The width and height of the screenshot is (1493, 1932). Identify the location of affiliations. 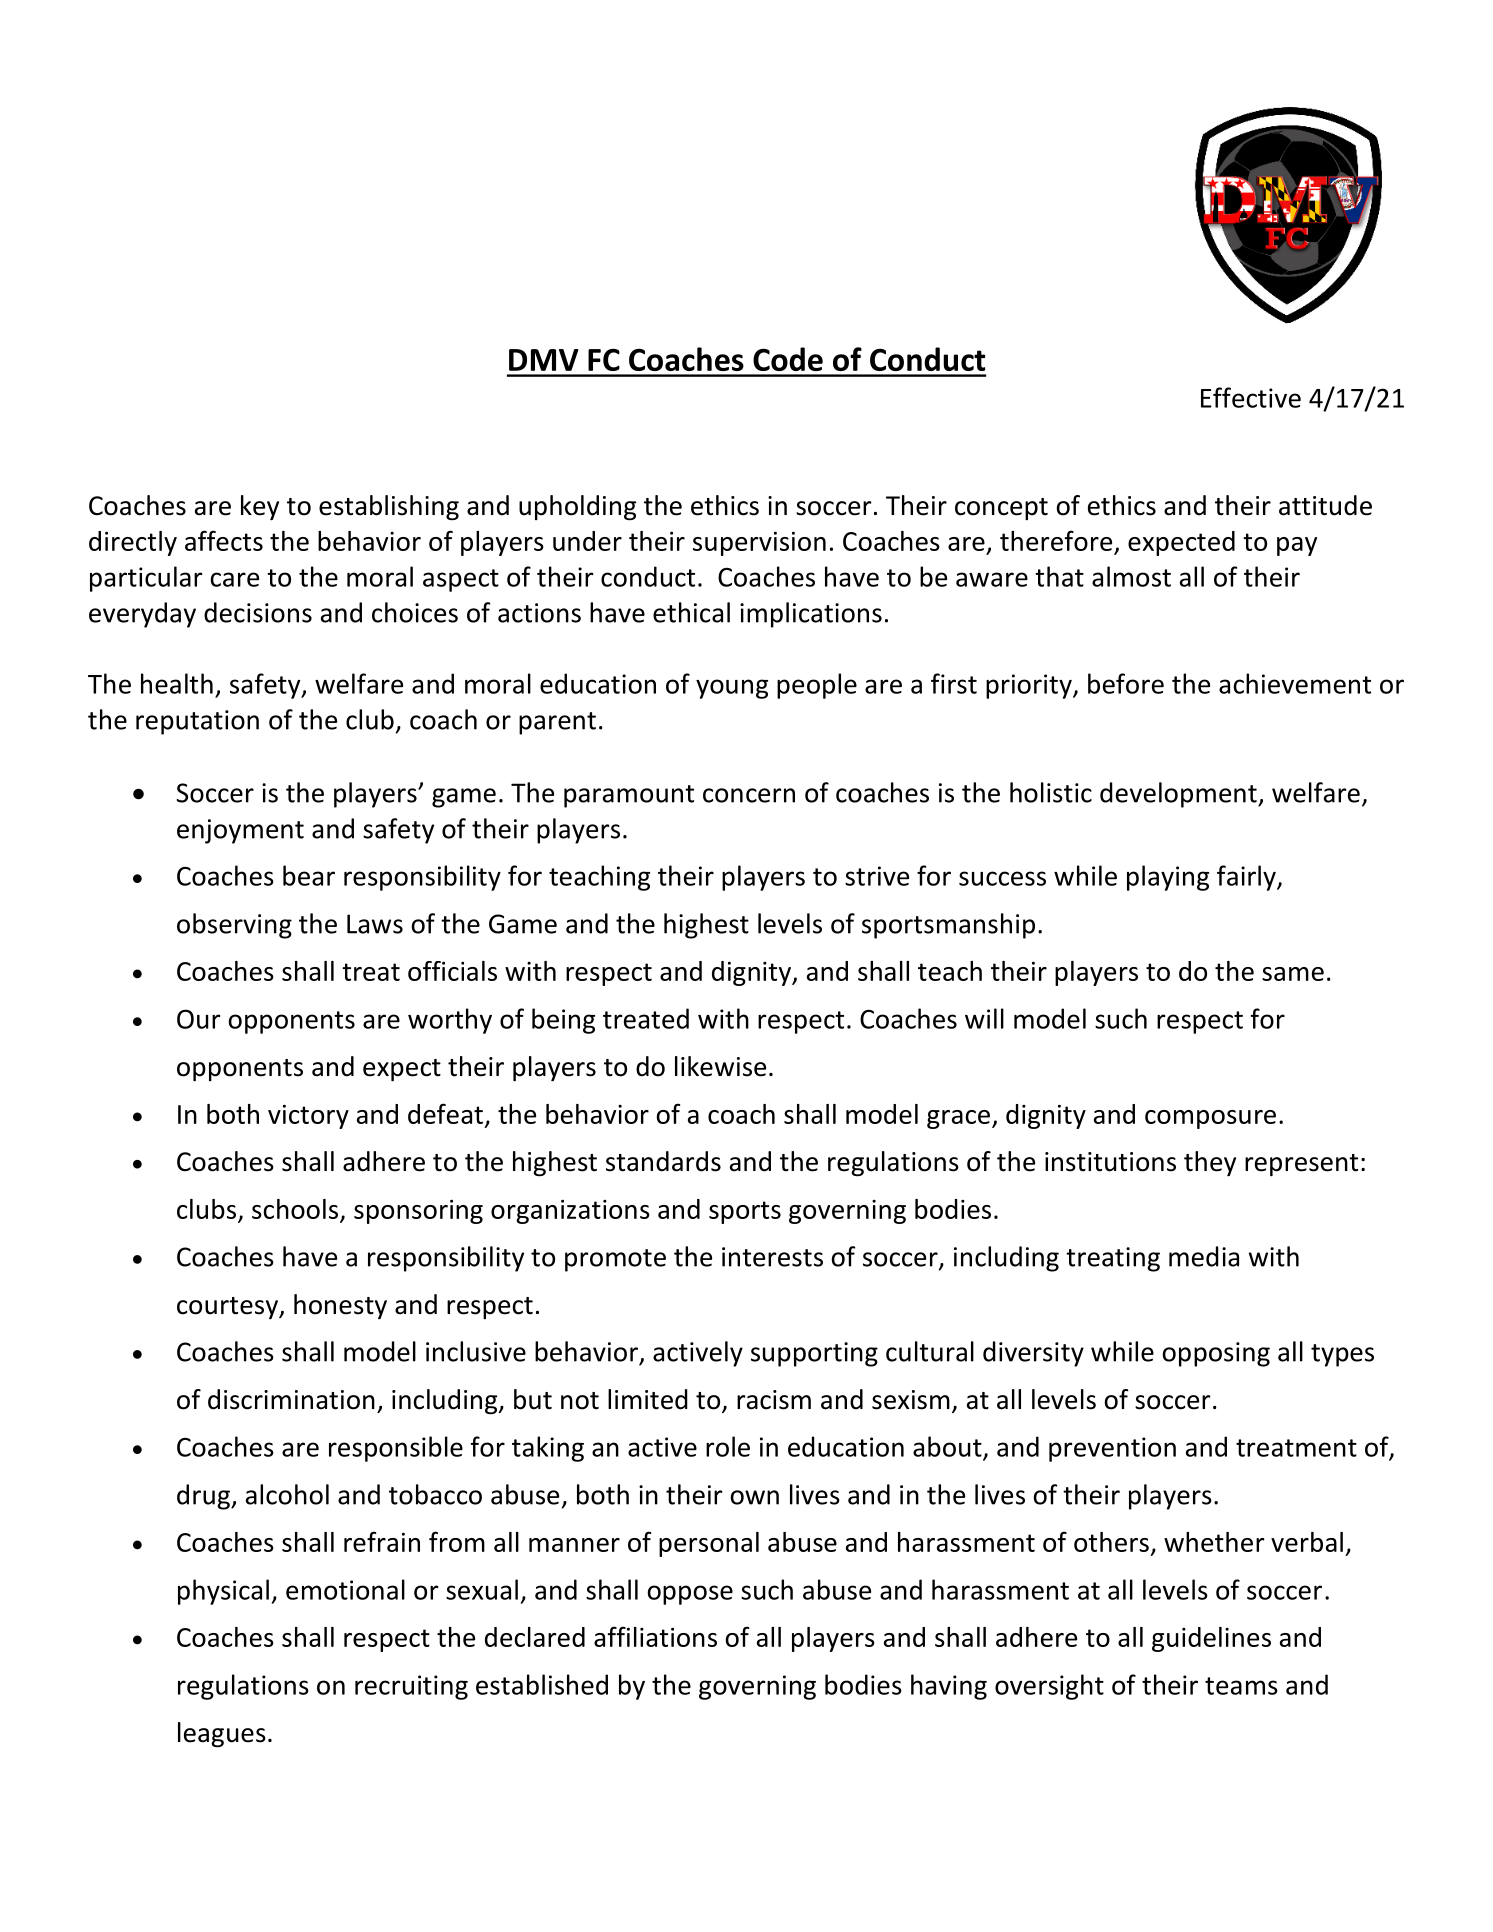
(655, 1636).
